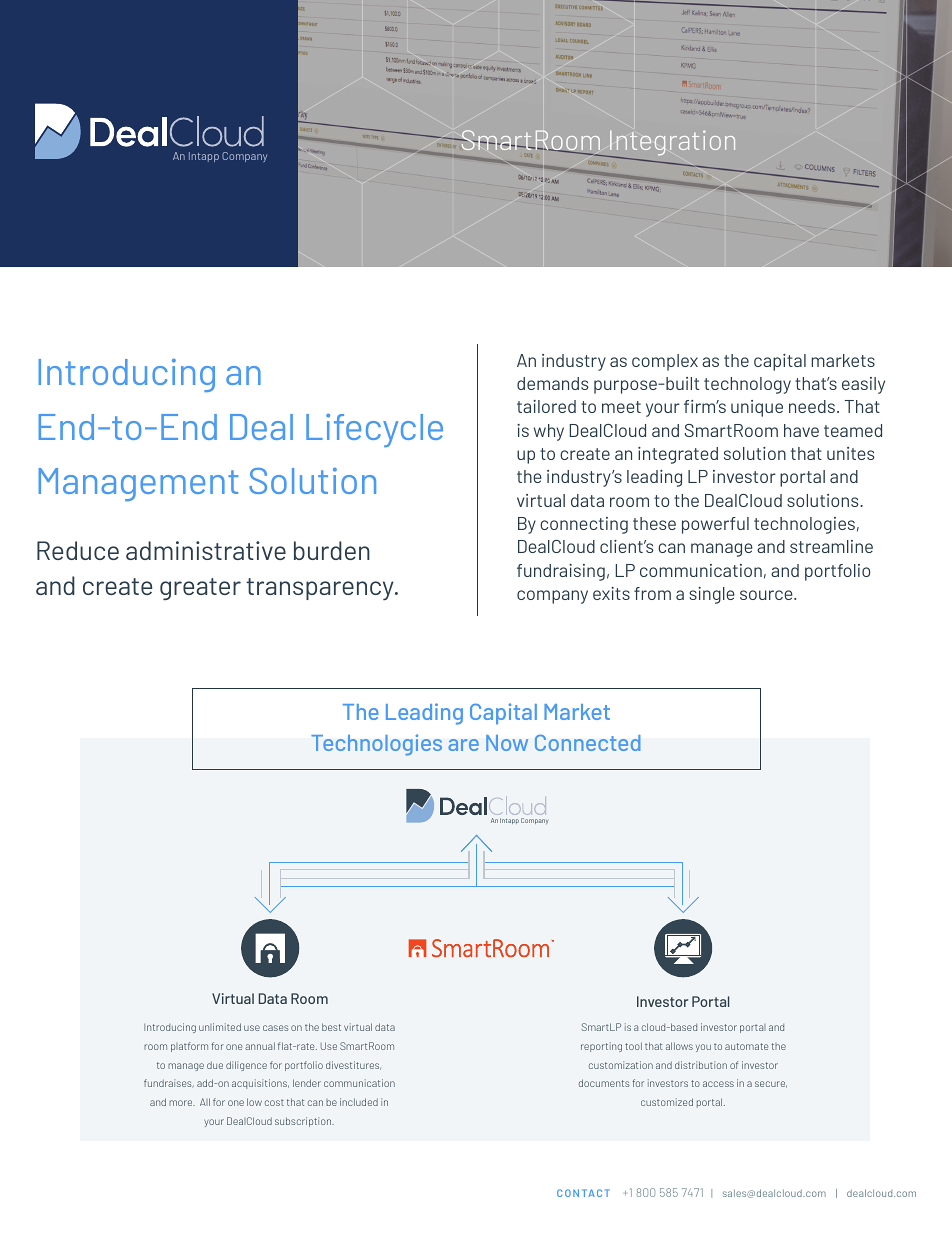 The height and width of the screenshot is (1233, 952). What do you see at coordinates (665, 362) in the screenshot?
I see `complex` at bounding box center [665, 362].
